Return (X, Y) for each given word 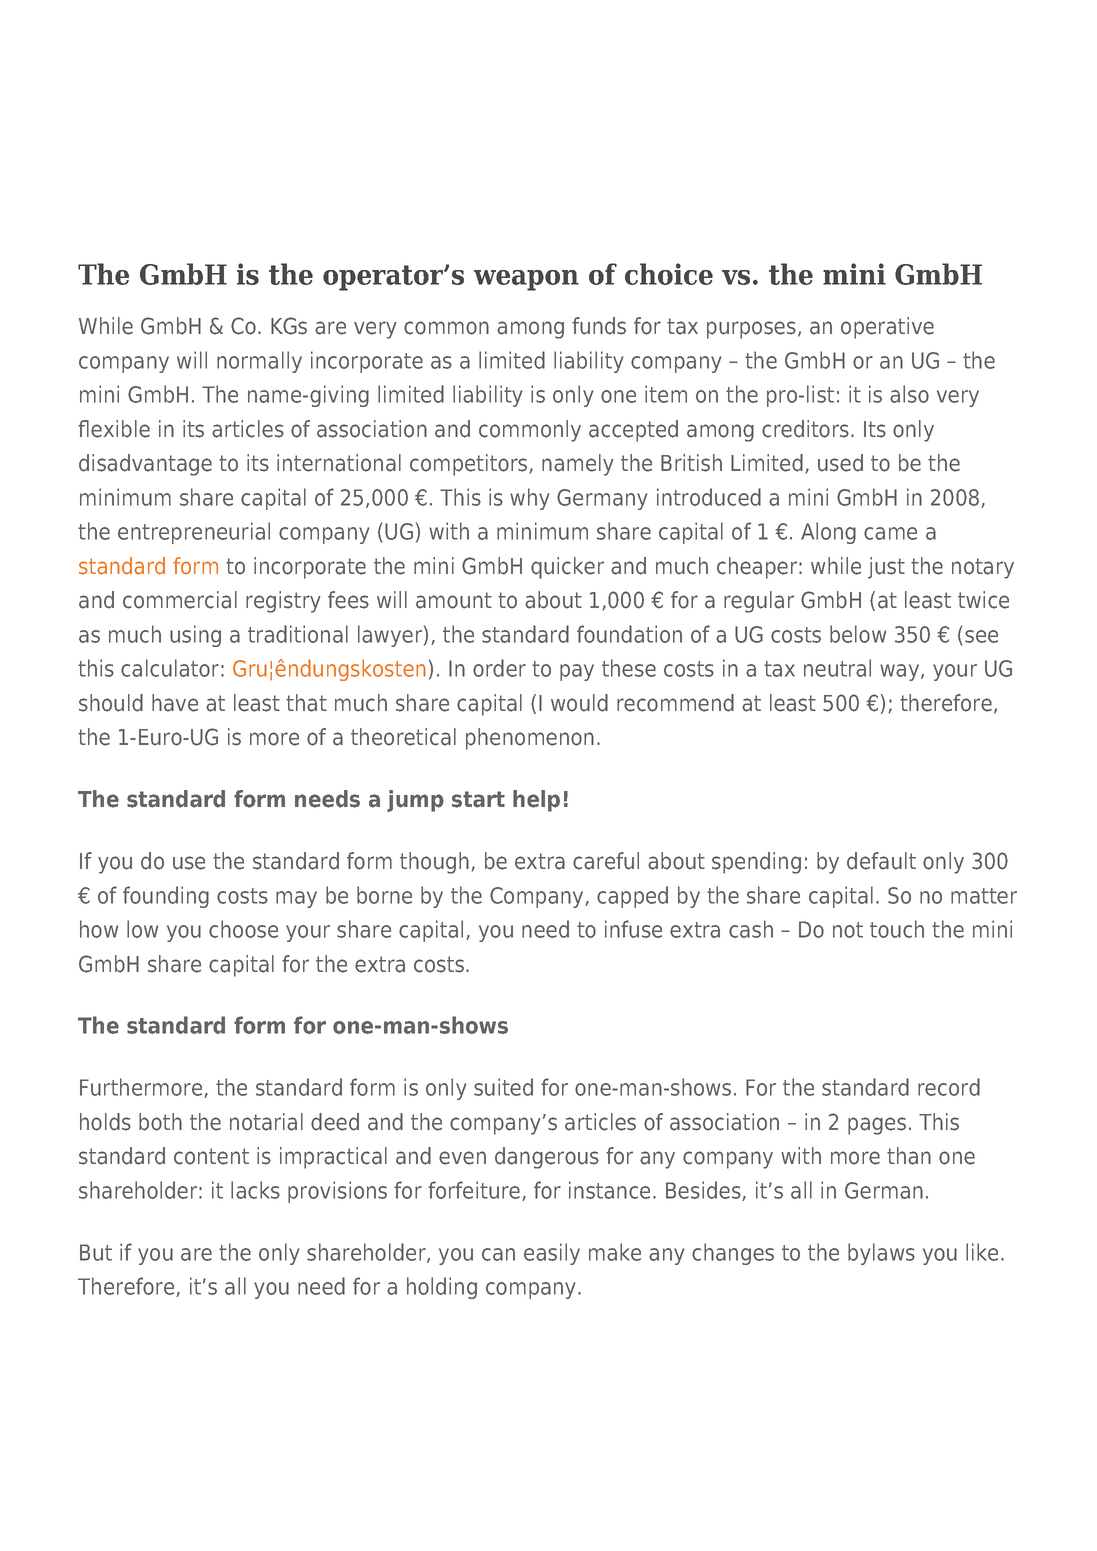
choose (243, 929)
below (858, 634)
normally (259, 362)
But (96, 1252)
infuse (633, 929)
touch (897, 929)
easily (552, 1254)
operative (887, 328)
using (195, 636)
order (499, 668)
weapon (526, 280)
